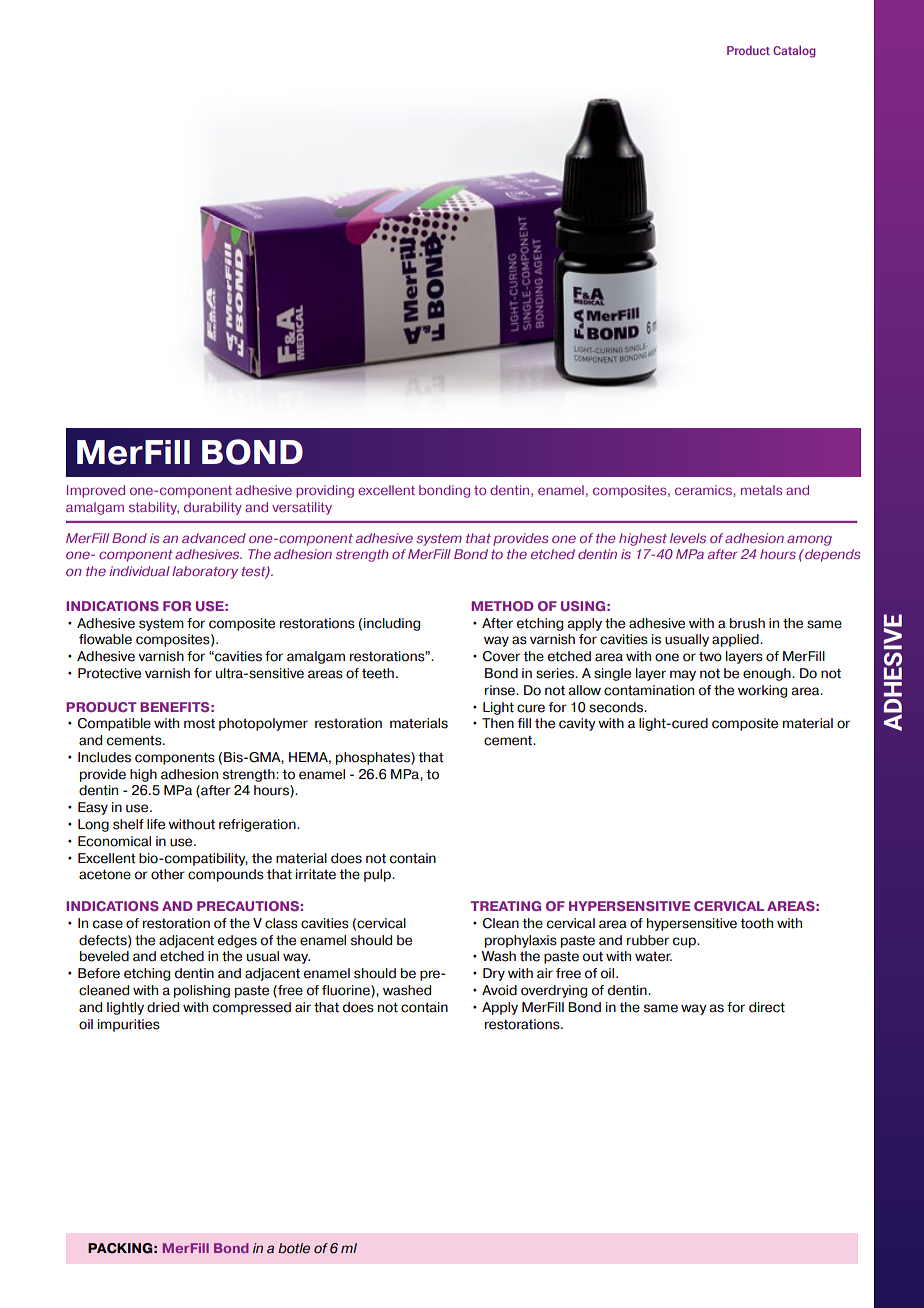  Describe the element at coordinates (688, 538) in the image. I see `levels` at that location.
